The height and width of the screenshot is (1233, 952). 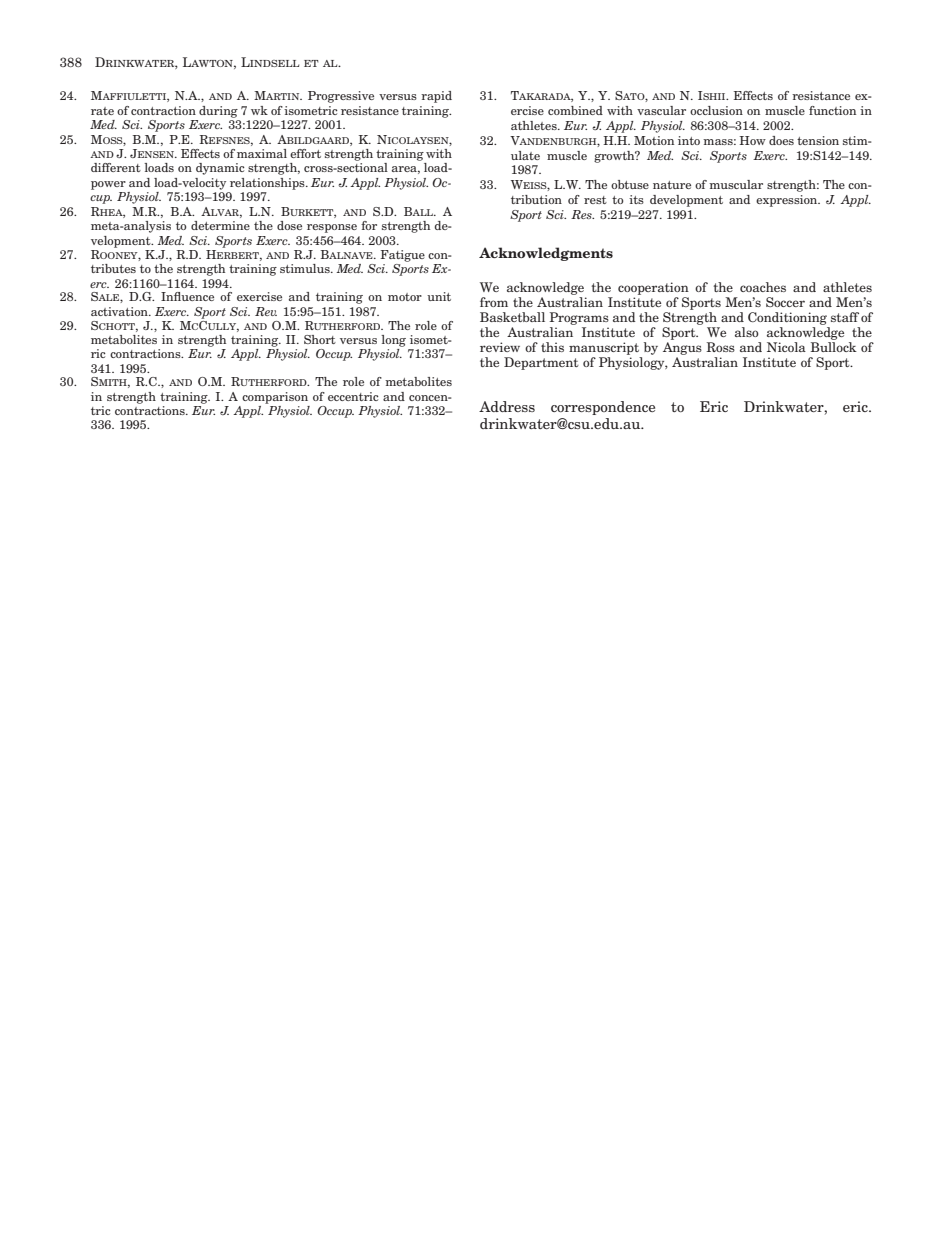 What do you see at coordinates (747, 332) in the screenshot?
I see `also` at bounding box center [747, 332].
